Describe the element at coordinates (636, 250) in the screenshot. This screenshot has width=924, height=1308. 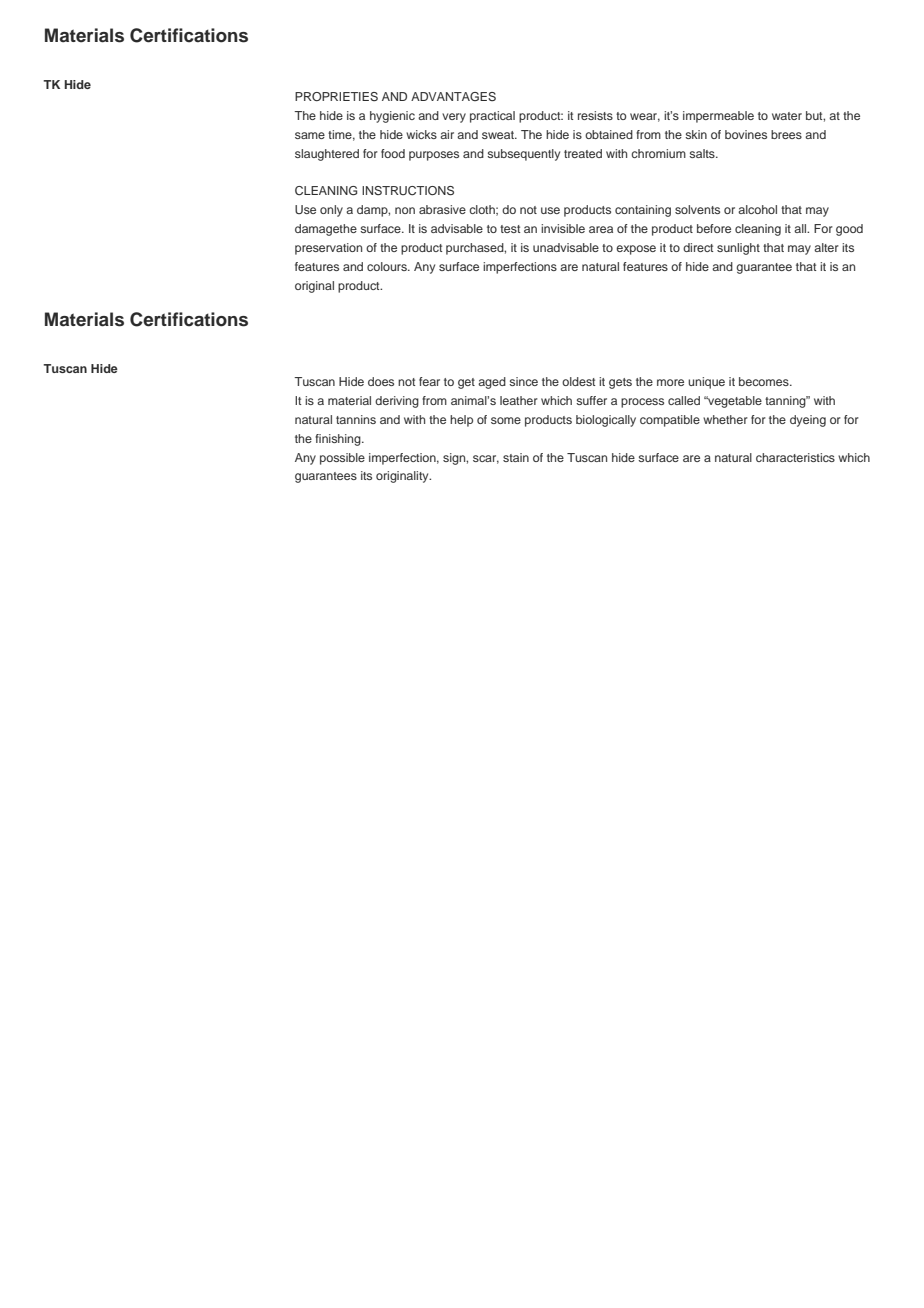
I see `expose` at that location.
